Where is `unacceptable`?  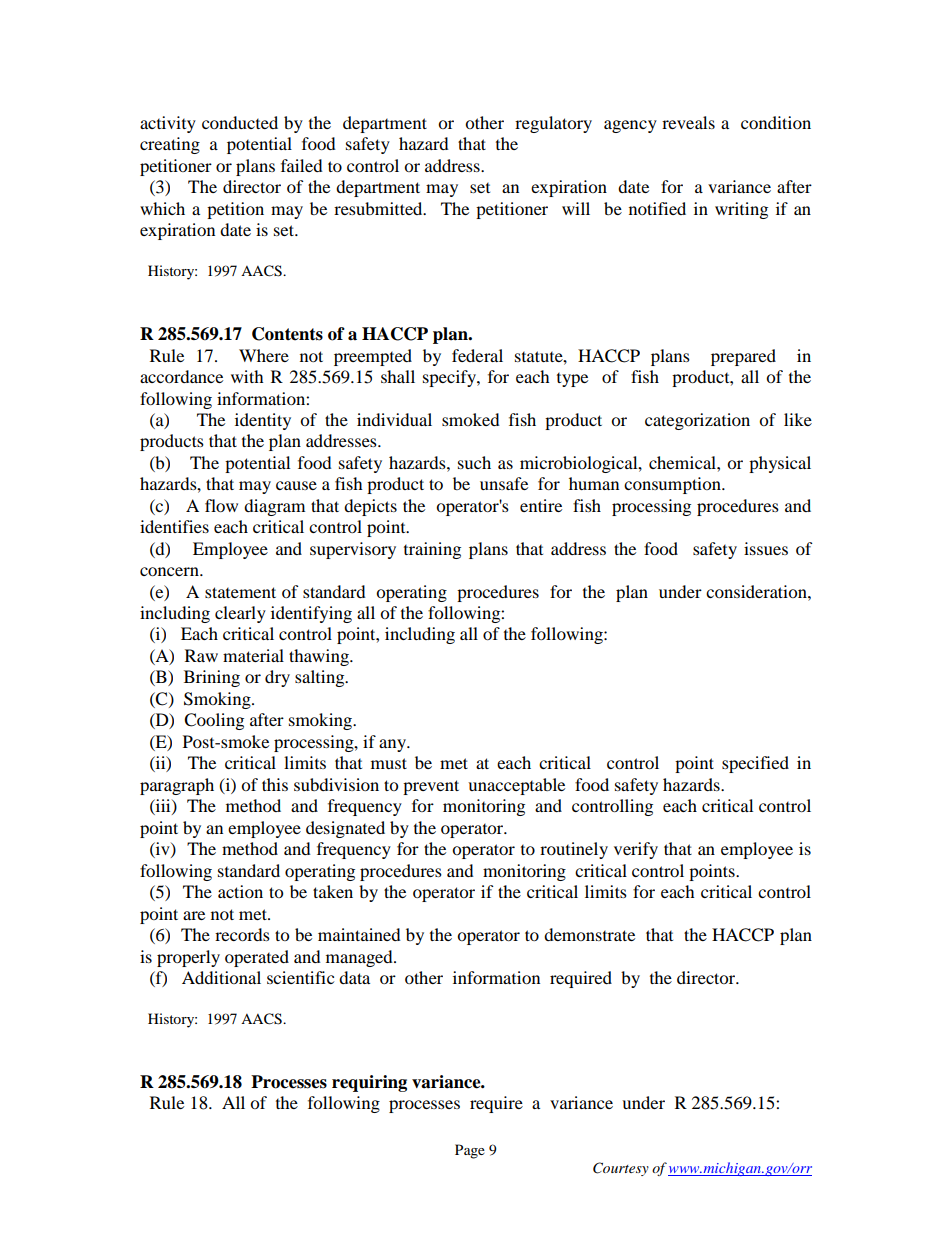 unacceptable is located at coordinates (516, 786).
